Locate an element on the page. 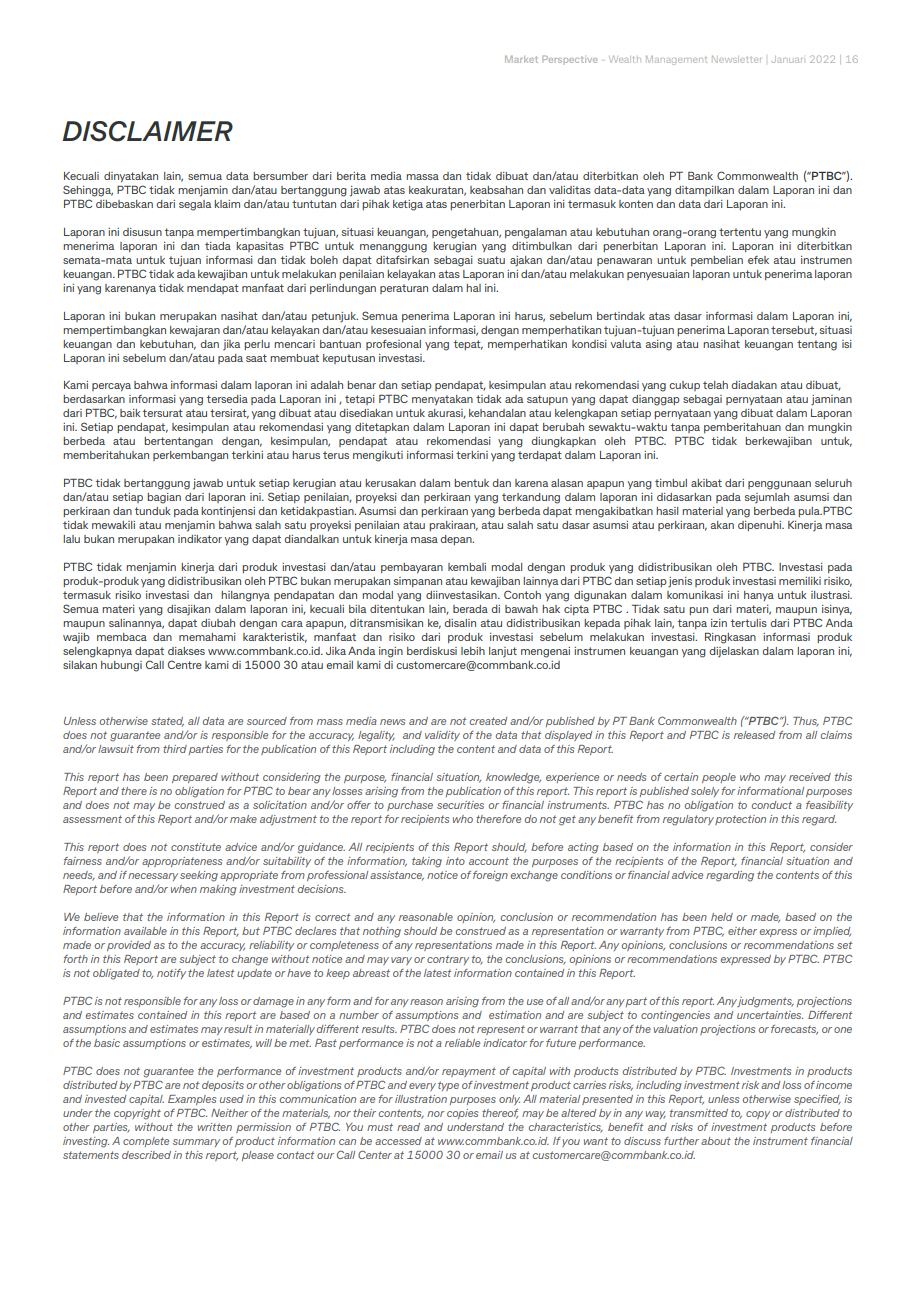 Image resolution: width=924 pixels, height=1308 pixels. Market is located at coordinates (521, 59).
